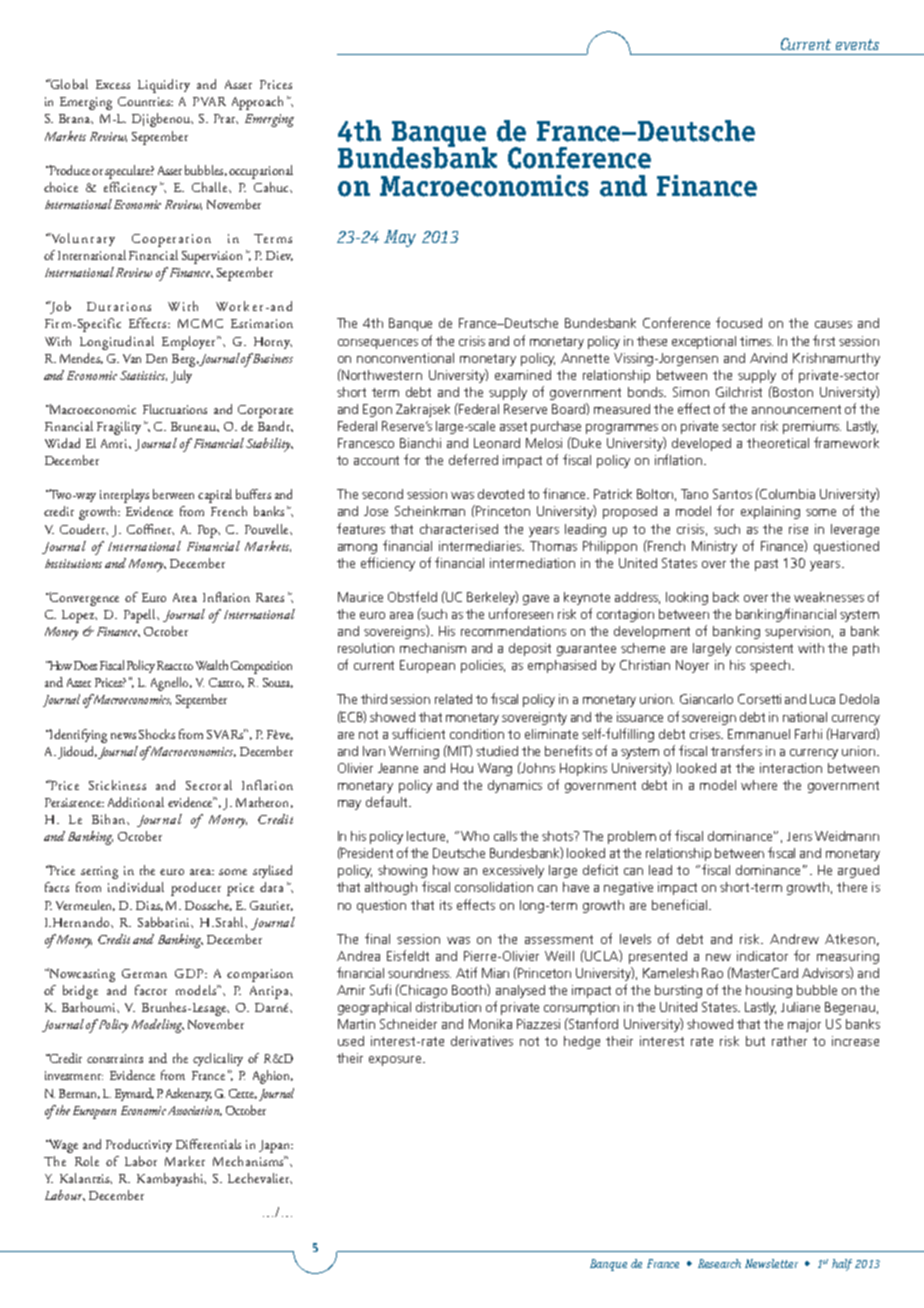 This screenshot has width=924, height=1308. Describe the element at coordinates (257, 103) in the screenshot. I see `Approach` at that location.
